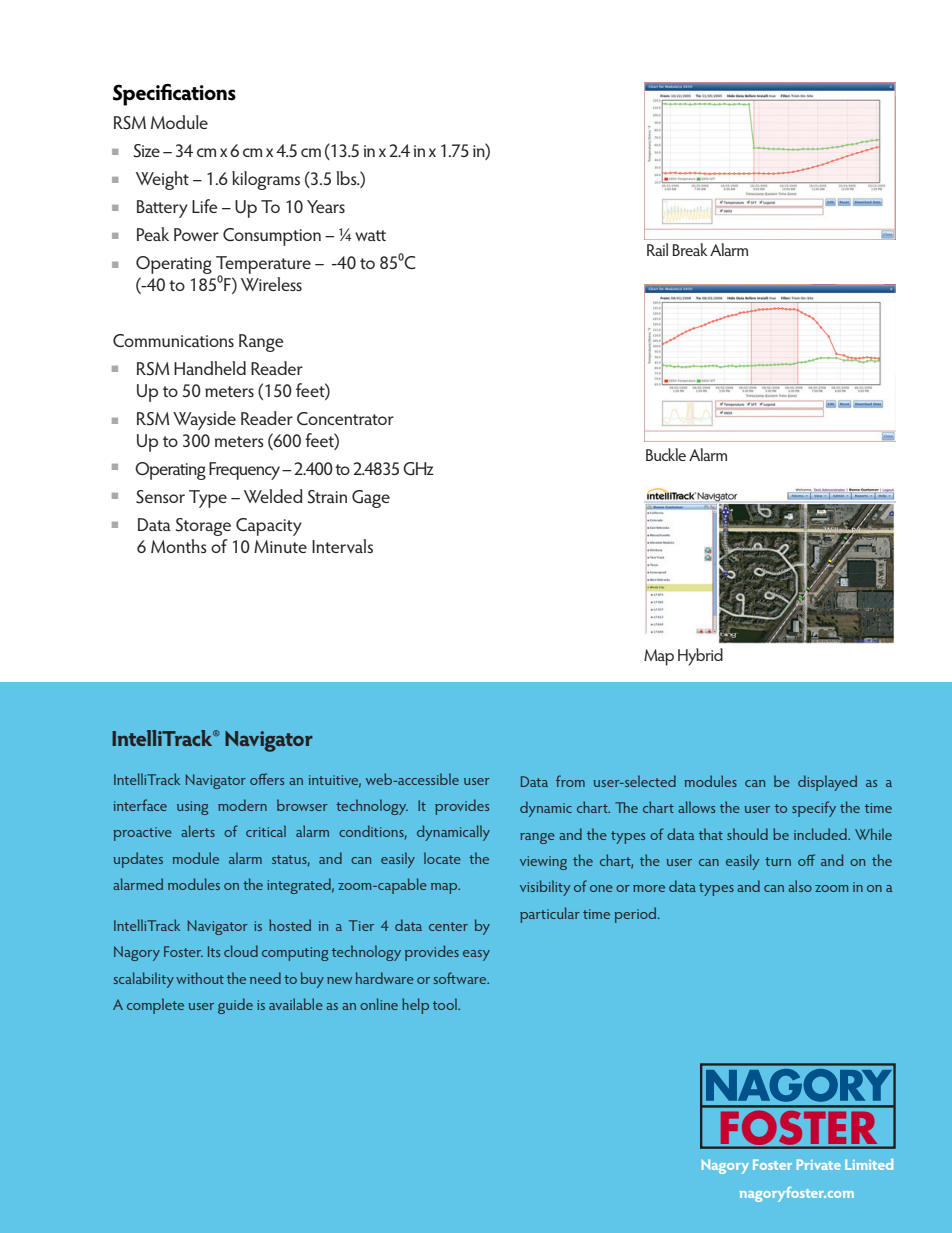 The image size is (952, 1233). I want to click on from, so click(570, 781).
